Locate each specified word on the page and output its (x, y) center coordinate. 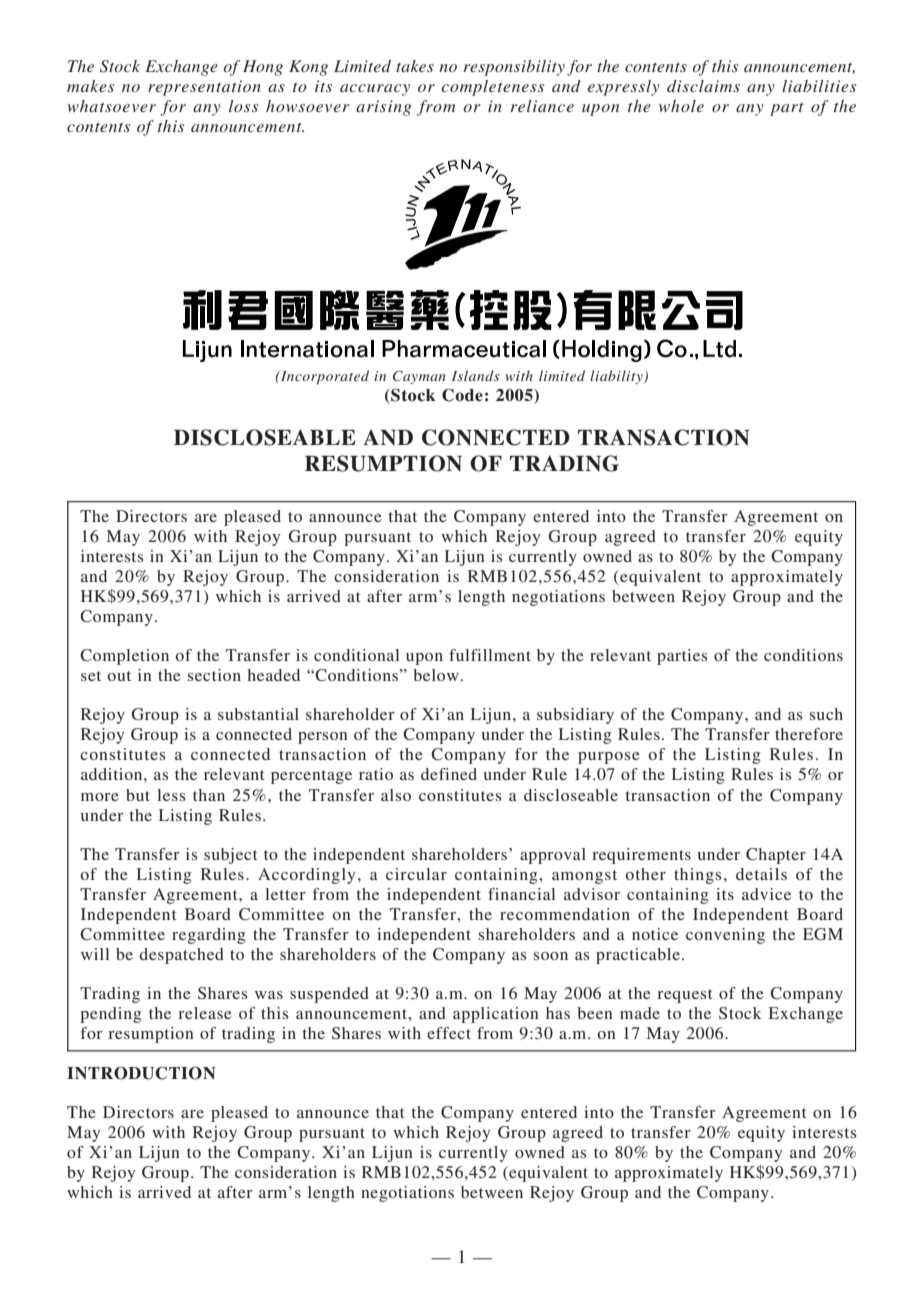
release (205, 1013)
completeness (492, 88)
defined (449, 774)
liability (617, 377)
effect (449, 1033)
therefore (809, 734)
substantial (258, 714)
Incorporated (324, 377)
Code (462, 395)
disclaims (703, 86)
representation (204, 88)
